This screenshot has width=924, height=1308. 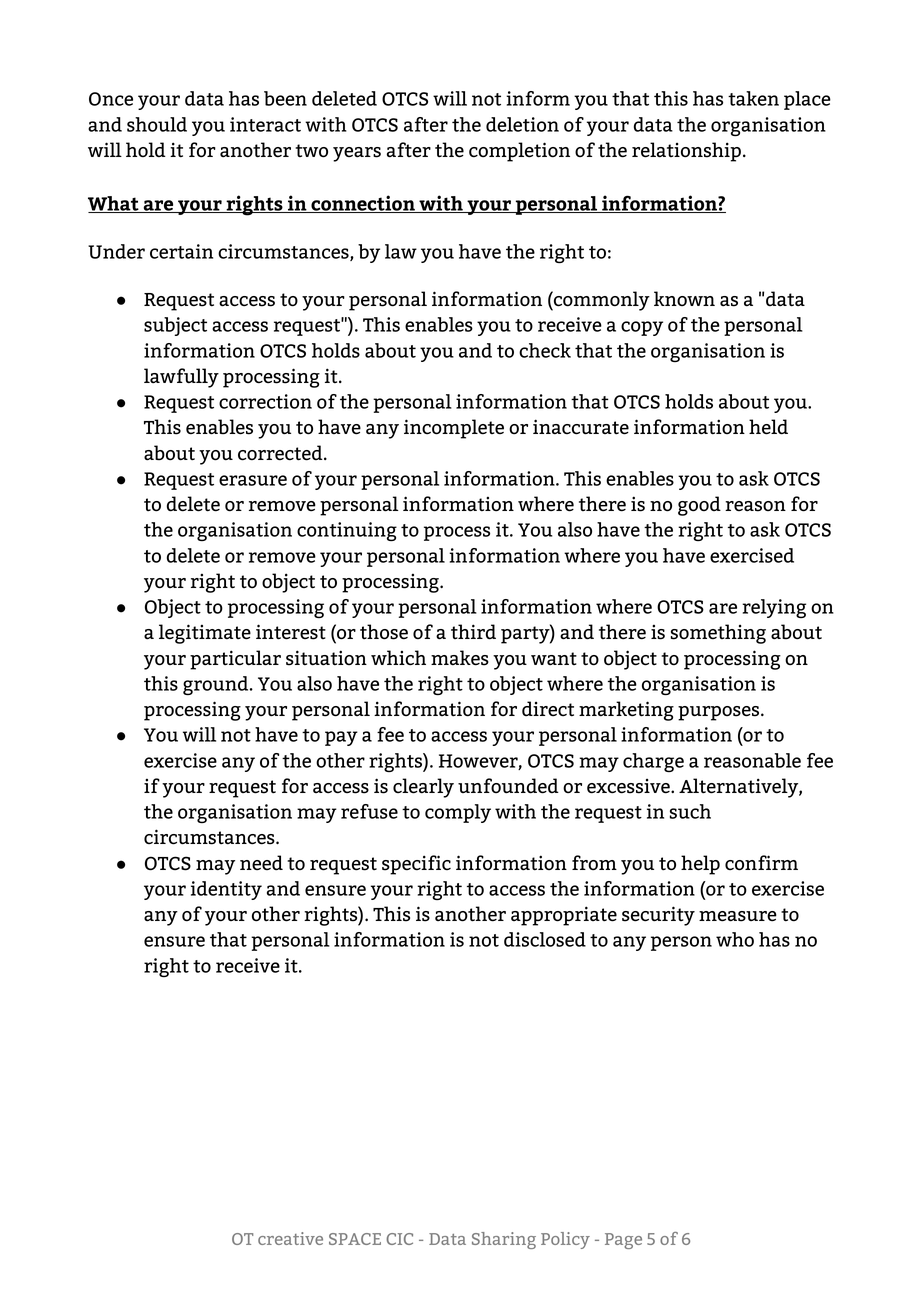 What do you see at coordinates (458, 813) in the screenshot?
I see `comply` at bounding box center [458, 813].
